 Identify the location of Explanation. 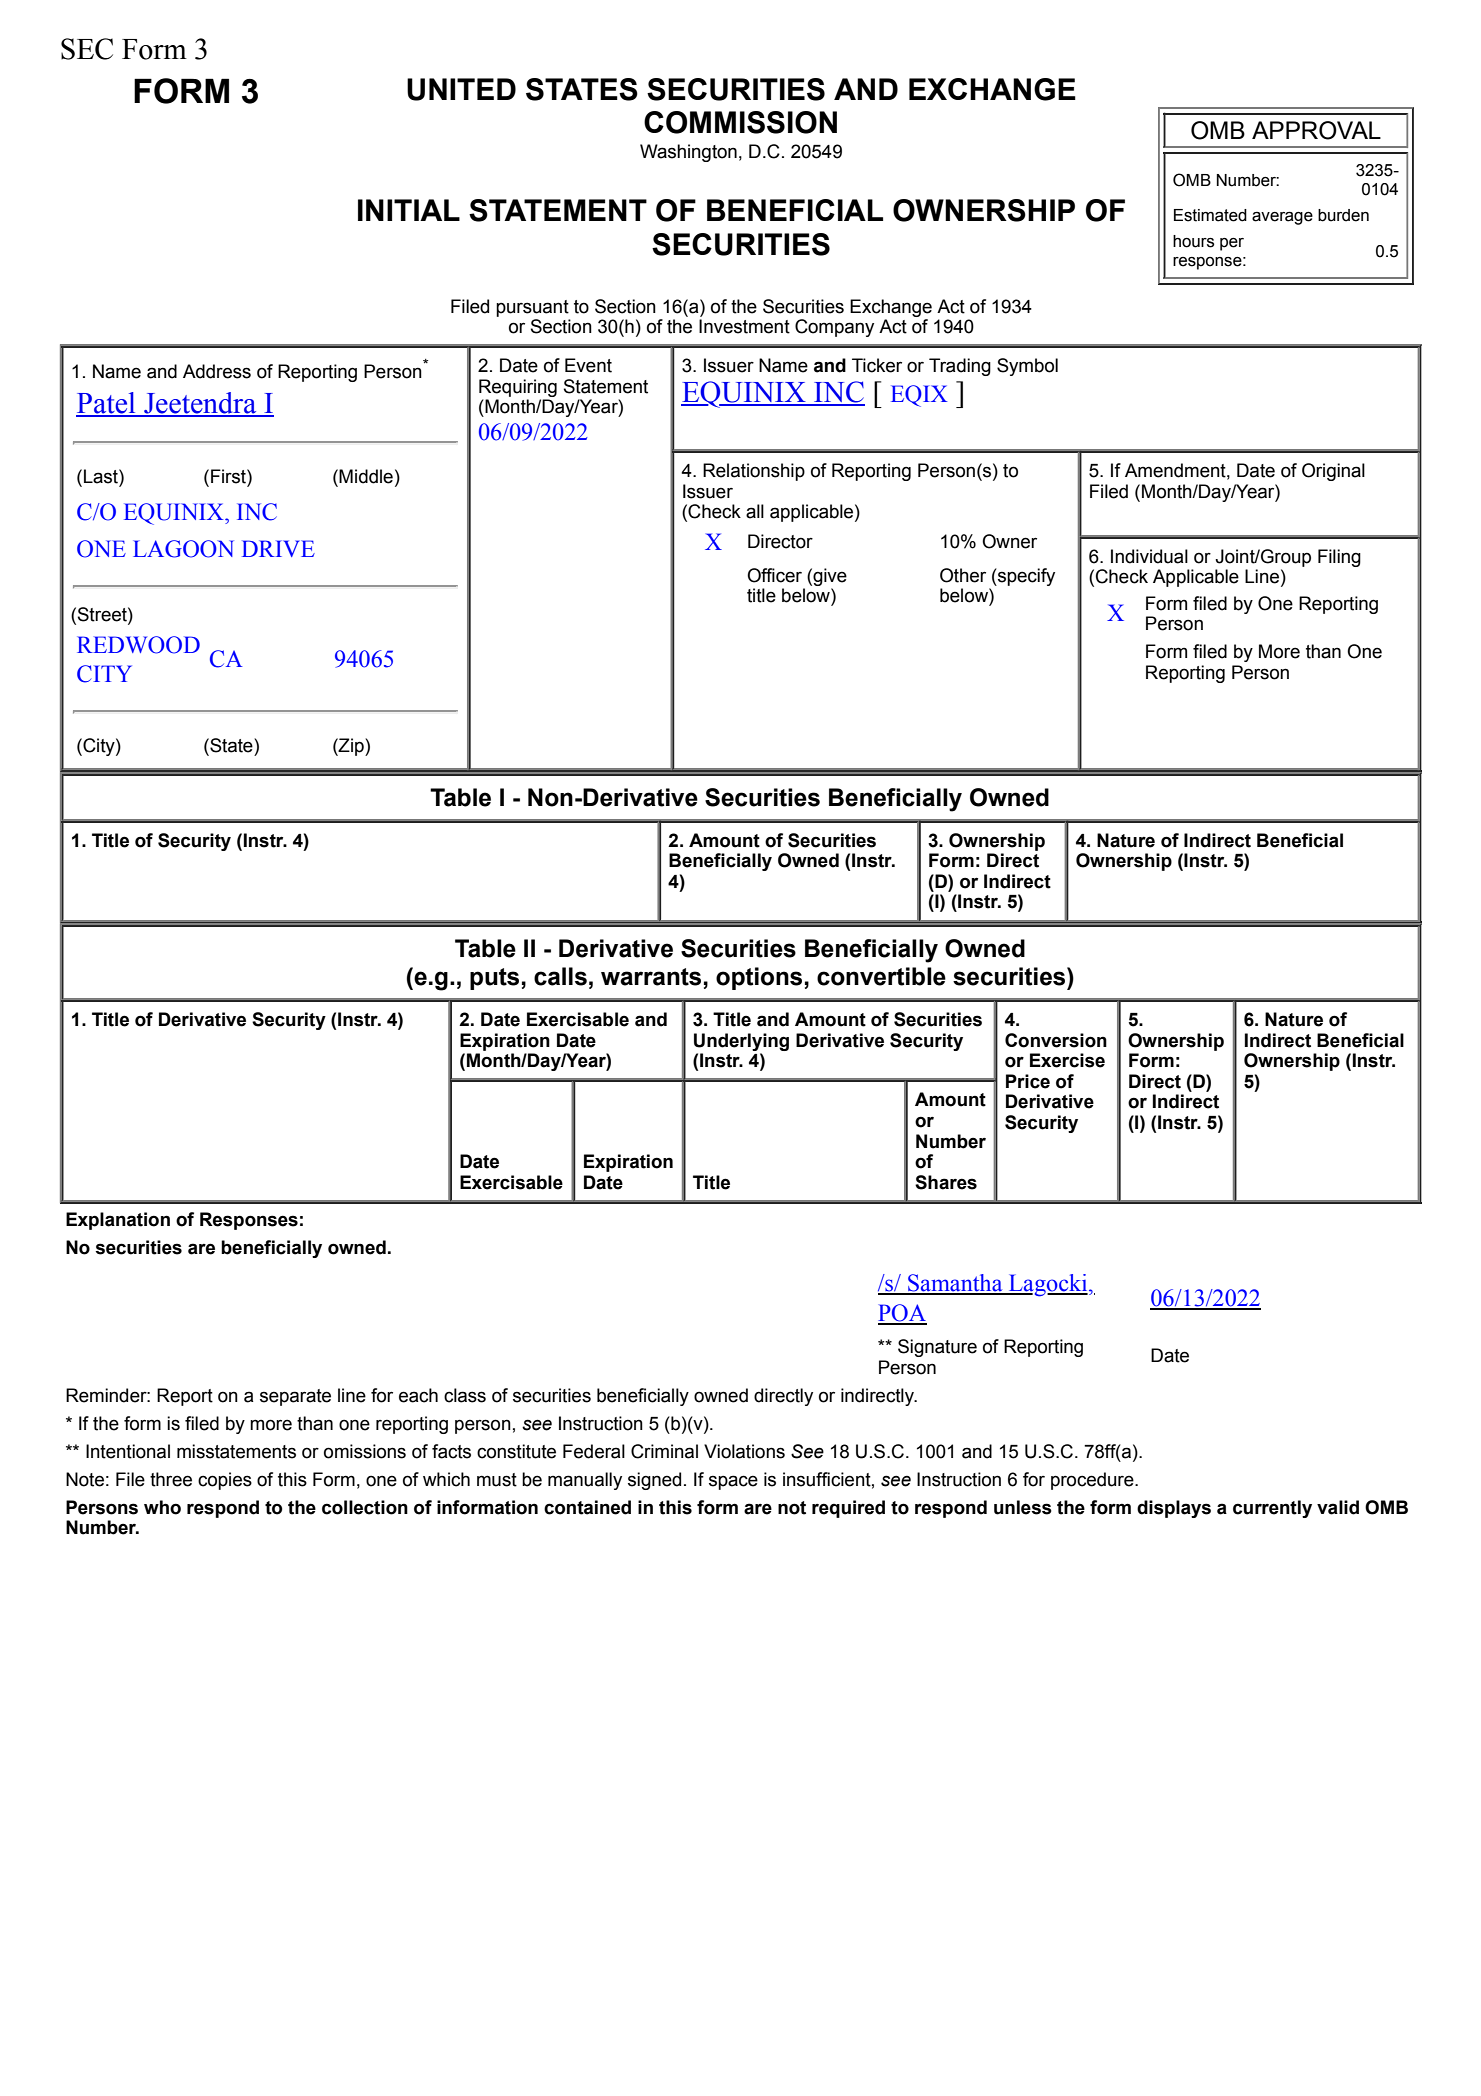
(118, 1221).
